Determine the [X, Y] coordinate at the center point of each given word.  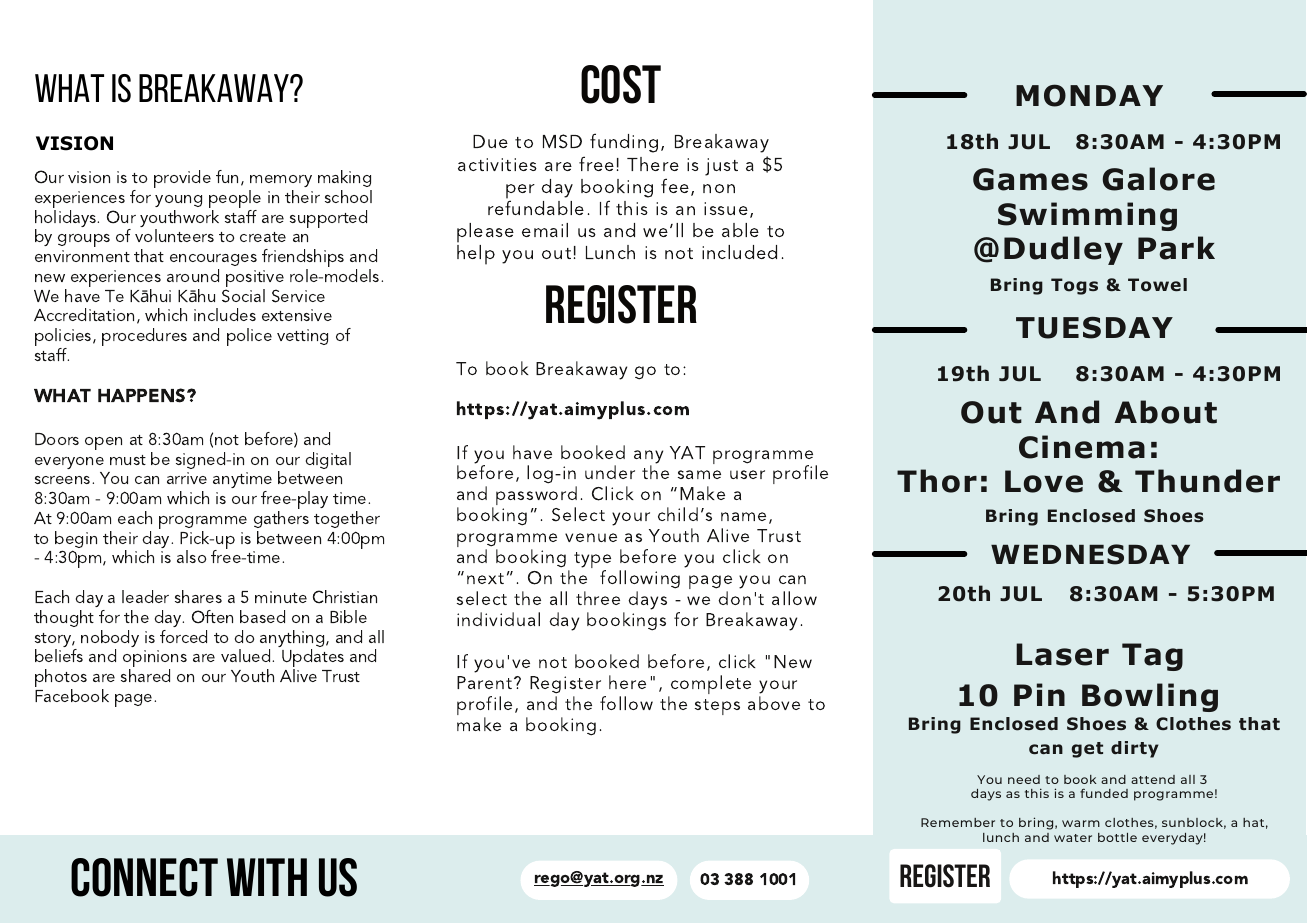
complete [710, 686]
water [1073, 838]
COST [621, 84]
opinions [155, 660]
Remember [958, 822]
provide [182, 179]
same [699, 474]
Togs [1074, 286]
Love [1044, 481]
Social [243, 296]
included [739, 252]
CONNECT [144, 877]
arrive [187, 478]
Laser [1062, 654]
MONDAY [1089, 95]
